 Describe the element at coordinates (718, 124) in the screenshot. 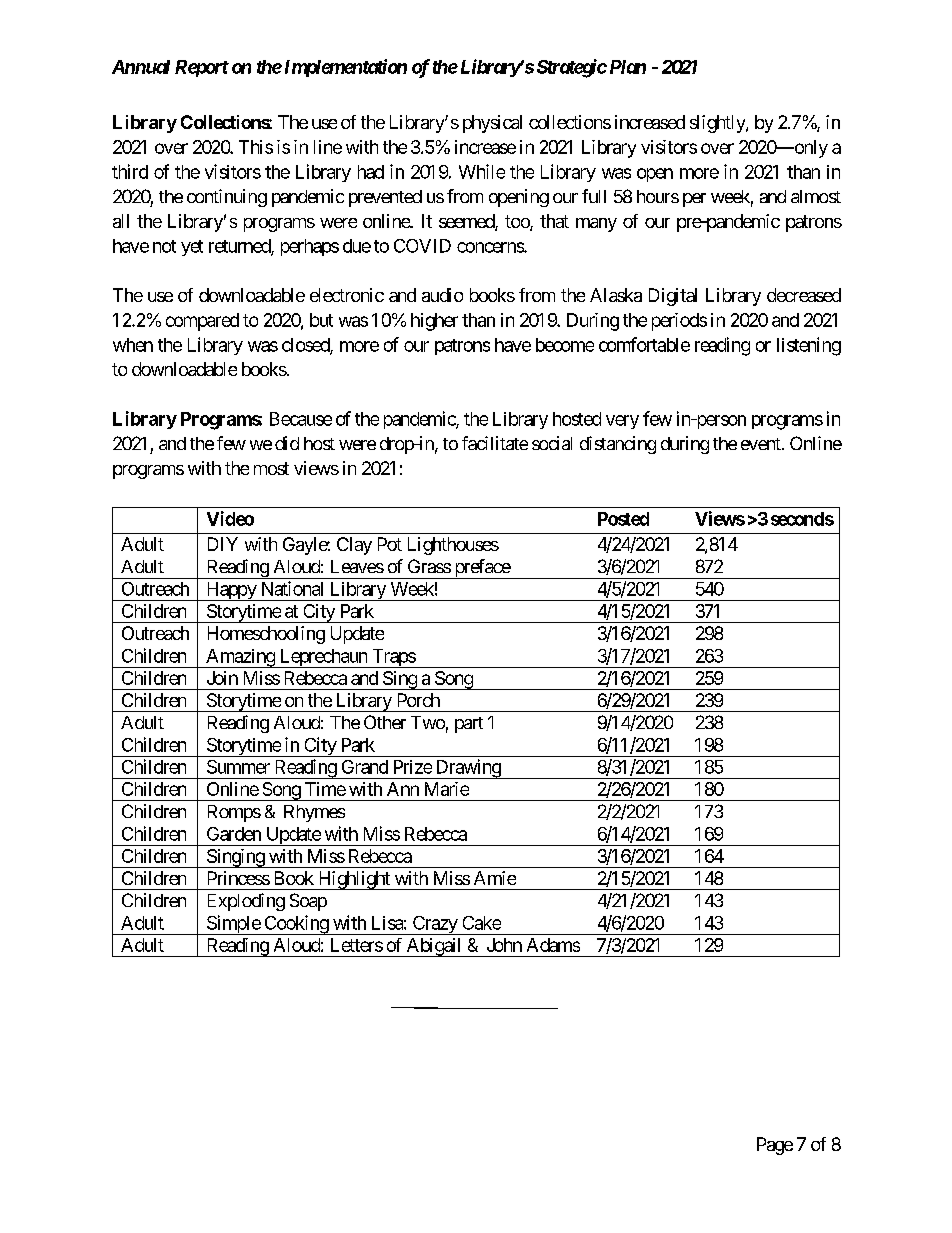

I see `slightly` at that location.
